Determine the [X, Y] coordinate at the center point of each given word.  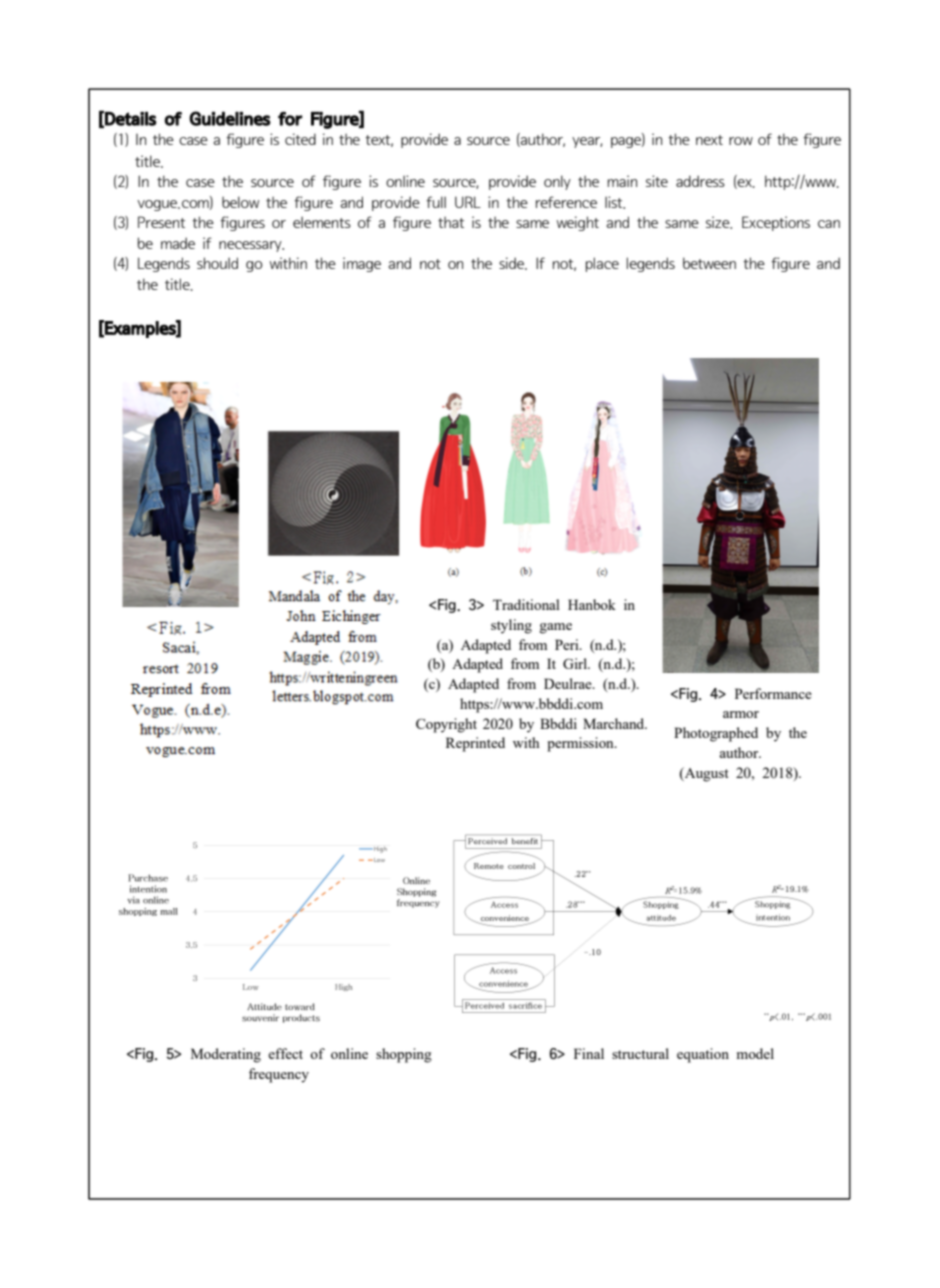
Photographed [716, 734]
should [217, 263]
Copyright [446, 725]
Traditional [526, 604]
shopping [404, 1055]
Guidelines [230, 118]
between [709, 263]
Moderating [226, 1055]
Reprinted [475, 744]
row [741, 141]
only [557, 182]
